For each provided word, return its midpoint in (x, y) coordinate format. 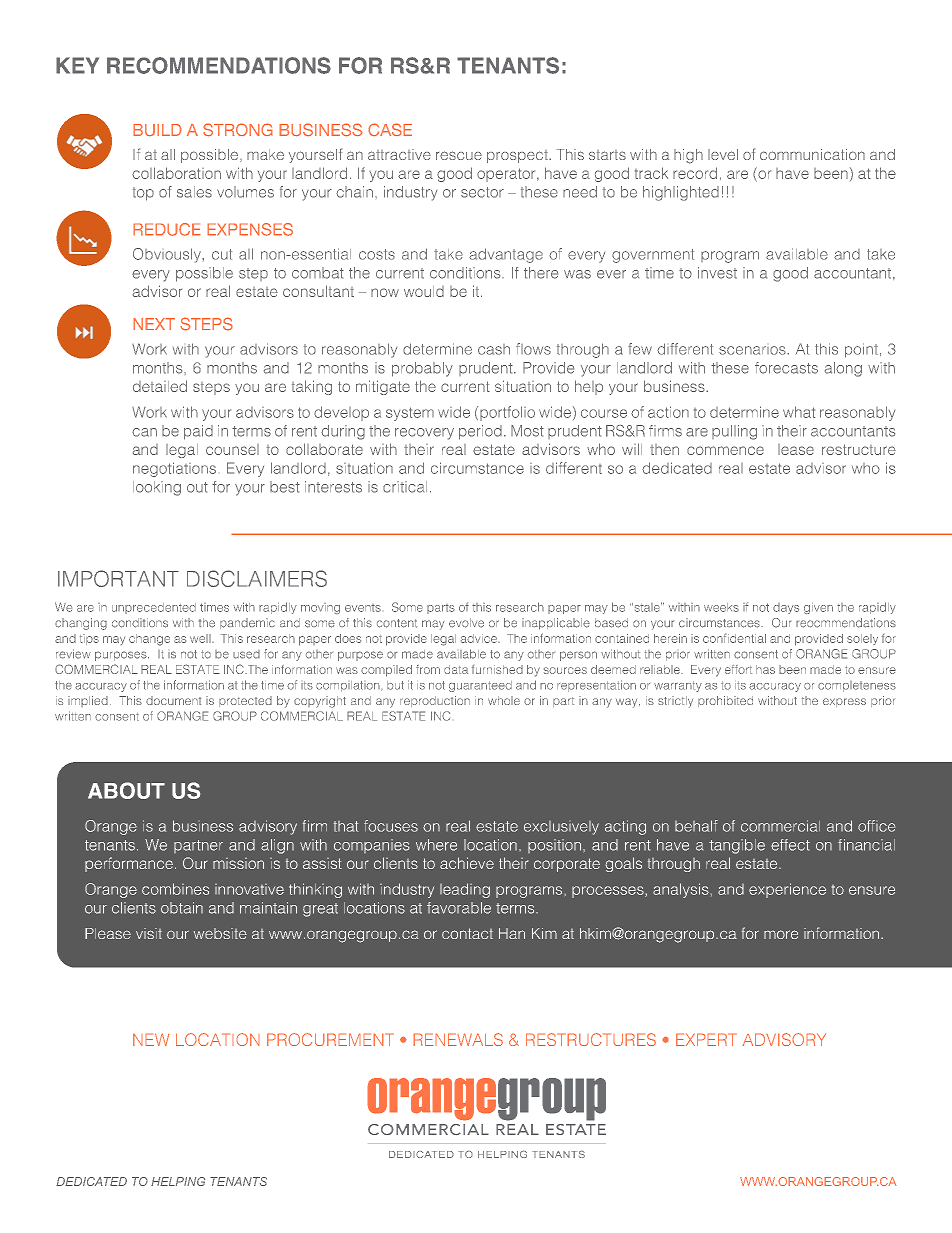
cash (494, 349)
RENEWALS (458, 1039)
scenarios (753, 350)
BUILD (157, 130)
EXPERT (706, 1039)
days (786, 608)
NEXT (154, 324)
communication (812, 154)
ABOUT (126, 790)
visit (149, 933)
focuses (391, 826)
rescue (459, 155)
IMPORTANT (118, 578)
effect (790, 845)
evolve (466, 623)
